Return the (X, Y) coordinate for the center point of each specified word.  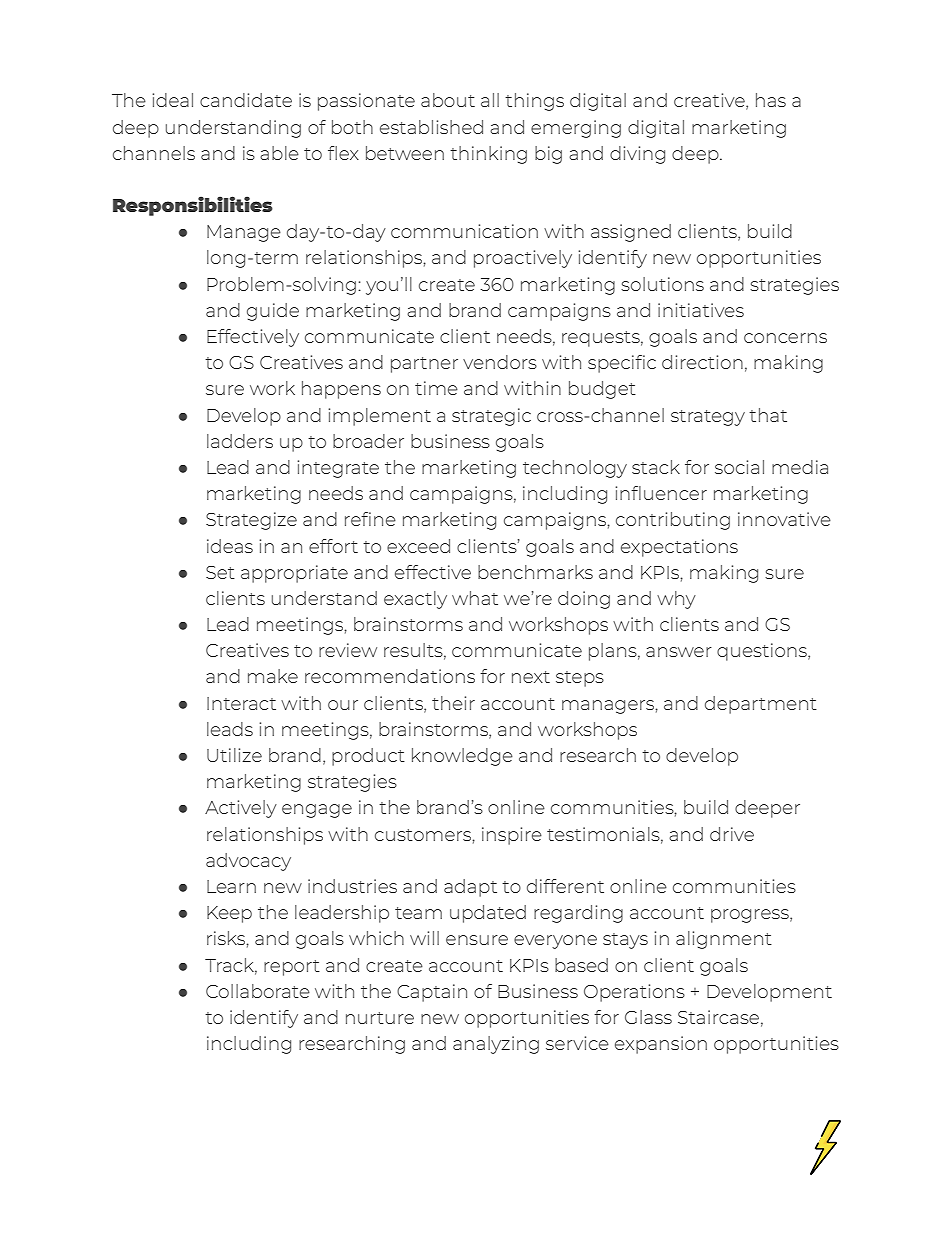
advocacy (248, 862)
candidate (246, 100)
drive (732, 834)
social (739, 467)
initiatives (701, 310)
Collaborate (258, 991)
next (531, 677)
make (273, 676)
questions (763, 652)
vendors (500, 362)
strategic (491, 417)
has (771, 100)
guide (273, 312)
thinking (488, 155)
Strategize (251, 521)
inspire (512, 836)
